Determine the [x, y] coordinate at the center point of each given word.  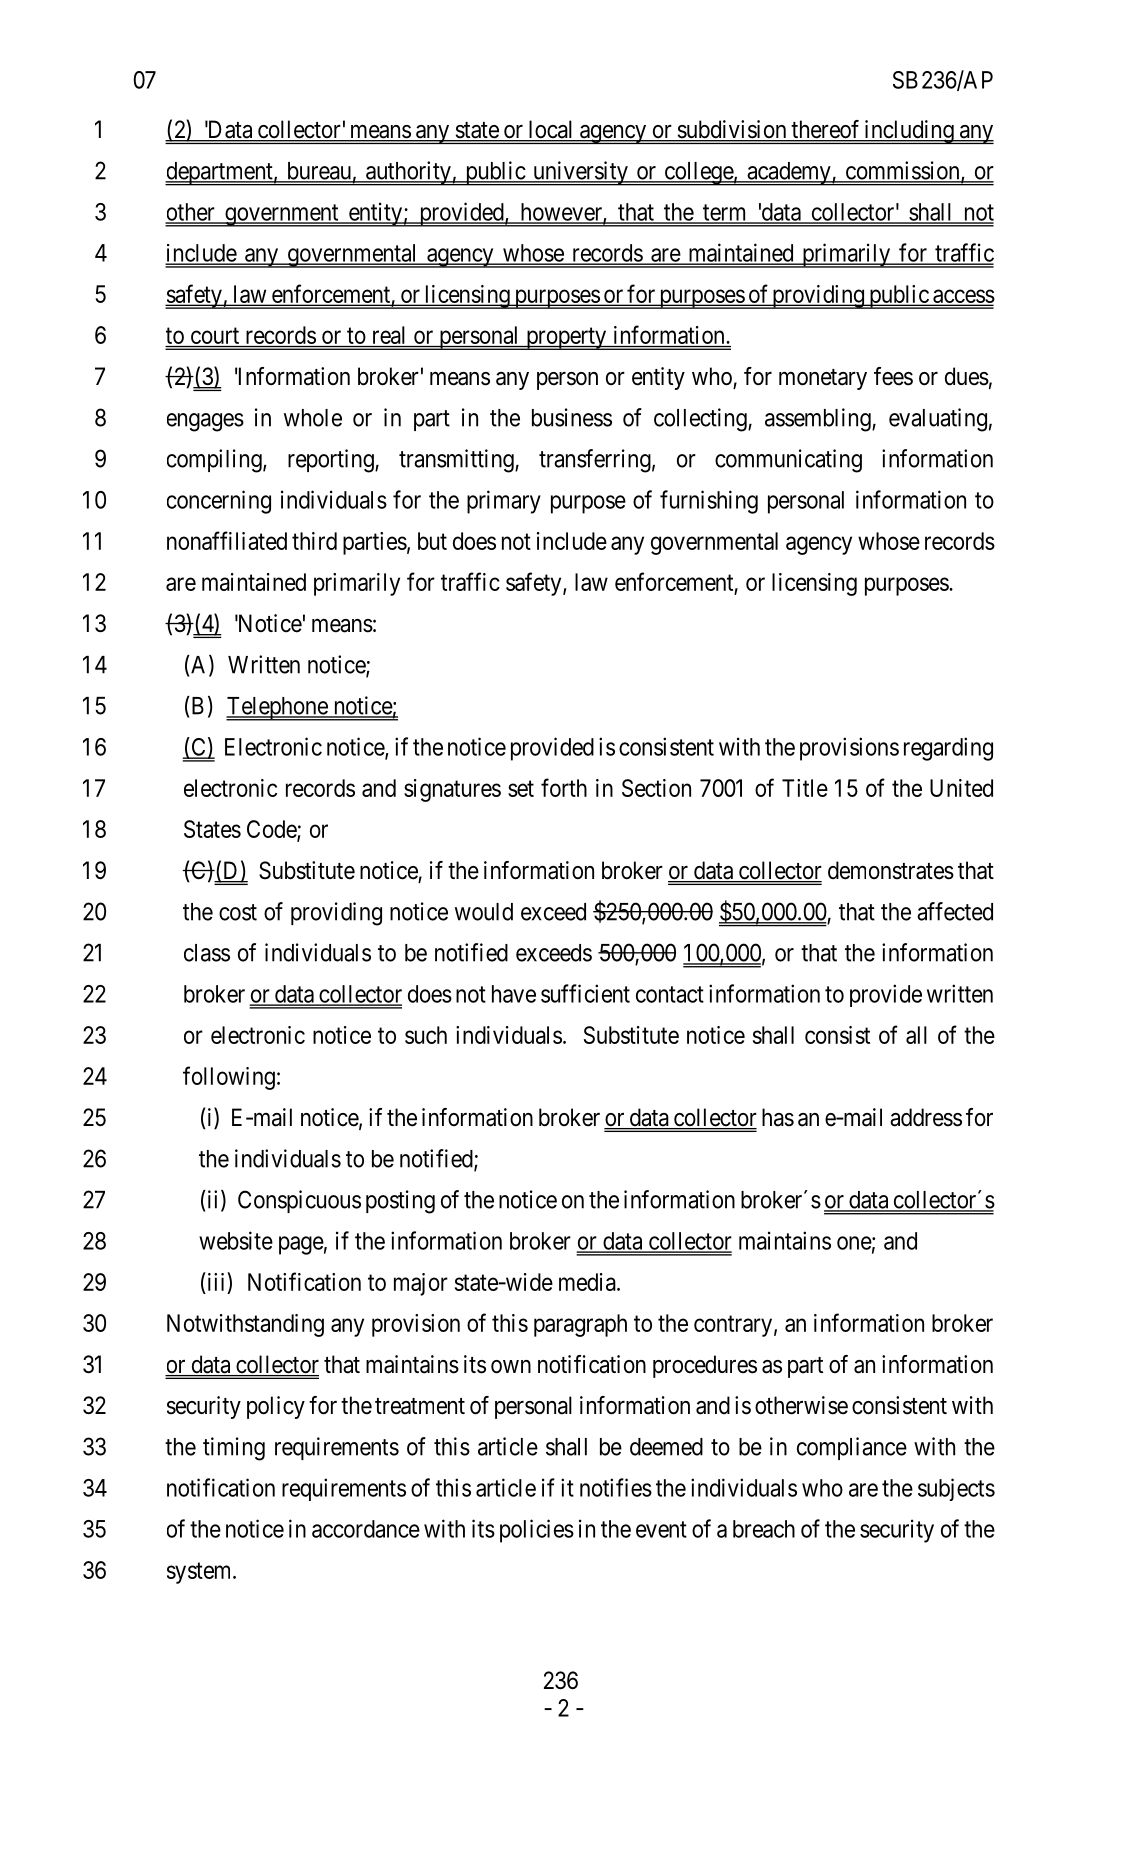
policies [537, 1531]
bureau [318, 172]
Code [272, 830]
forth [564, 787]
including [909, 132]
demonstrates [891, 870]
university [580, 173]
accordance [366, 1529]
